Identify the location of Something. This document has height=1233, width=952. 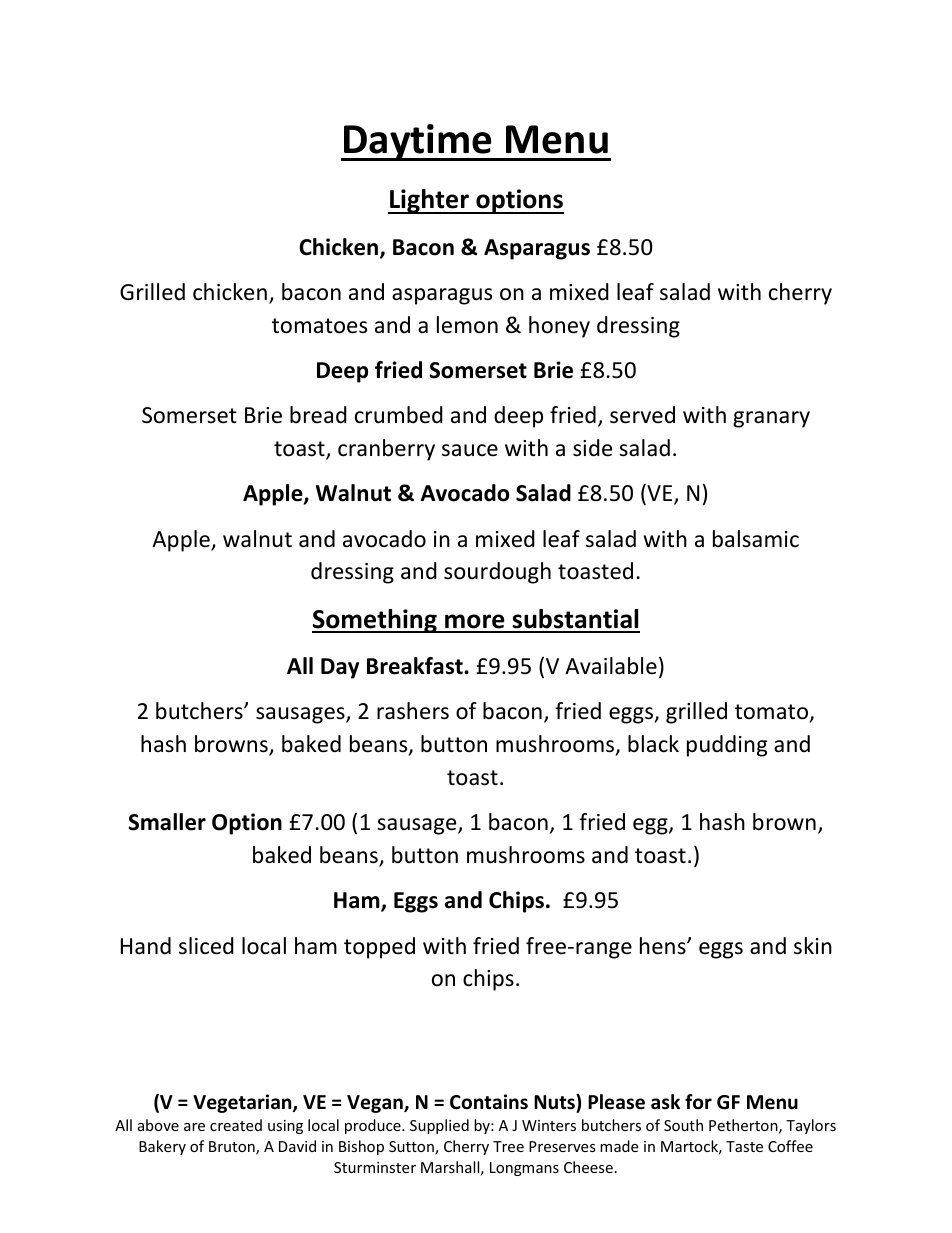
(375, 621).
